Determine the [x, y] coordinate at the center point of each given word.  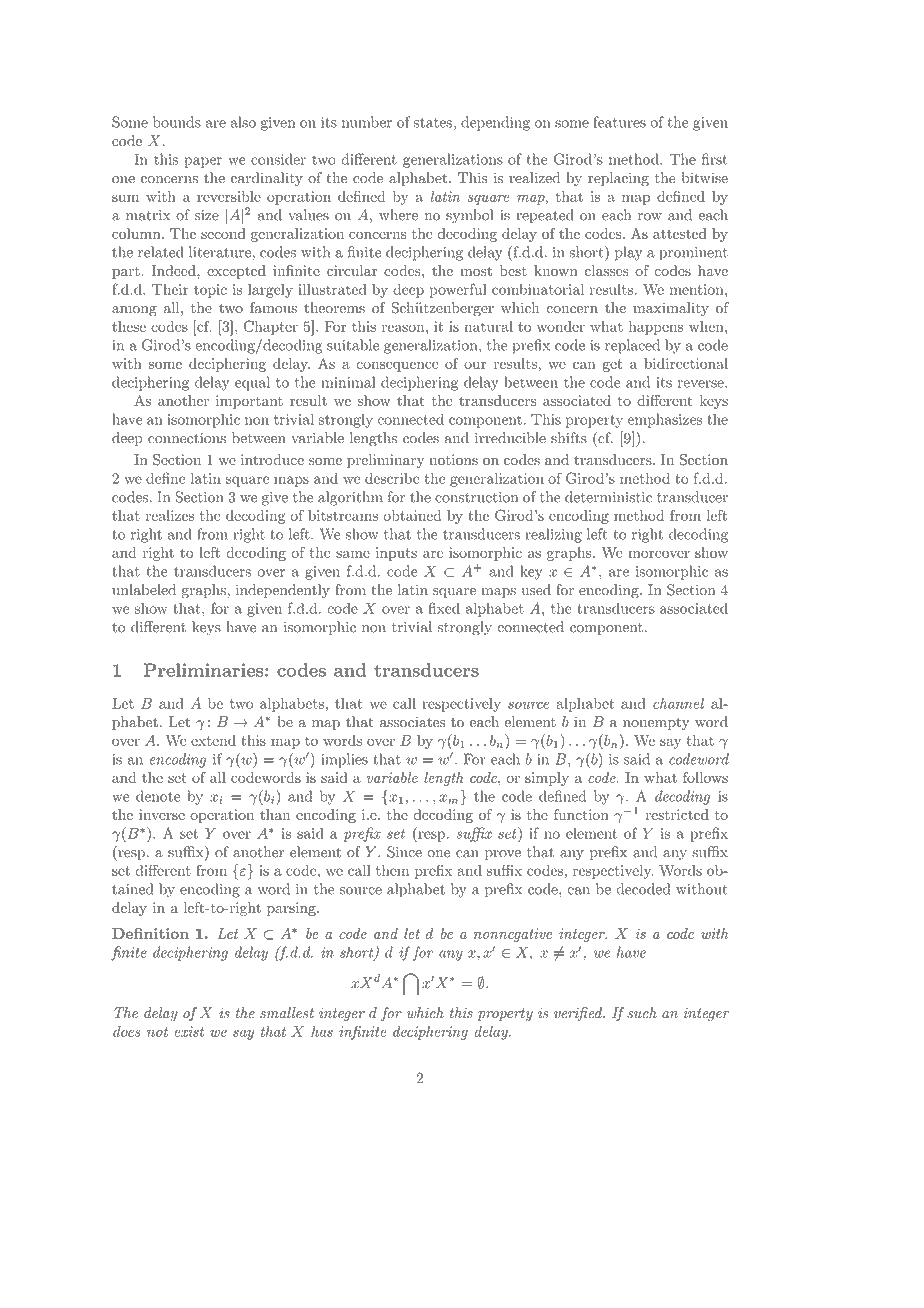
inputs [396, 554]
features [620, 122]
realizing [553, 535]
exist [189, 1031]
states [433, 123]
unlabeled [144, 590]
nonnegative [513, 935]
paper [203, 162]
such [642, 1012]
